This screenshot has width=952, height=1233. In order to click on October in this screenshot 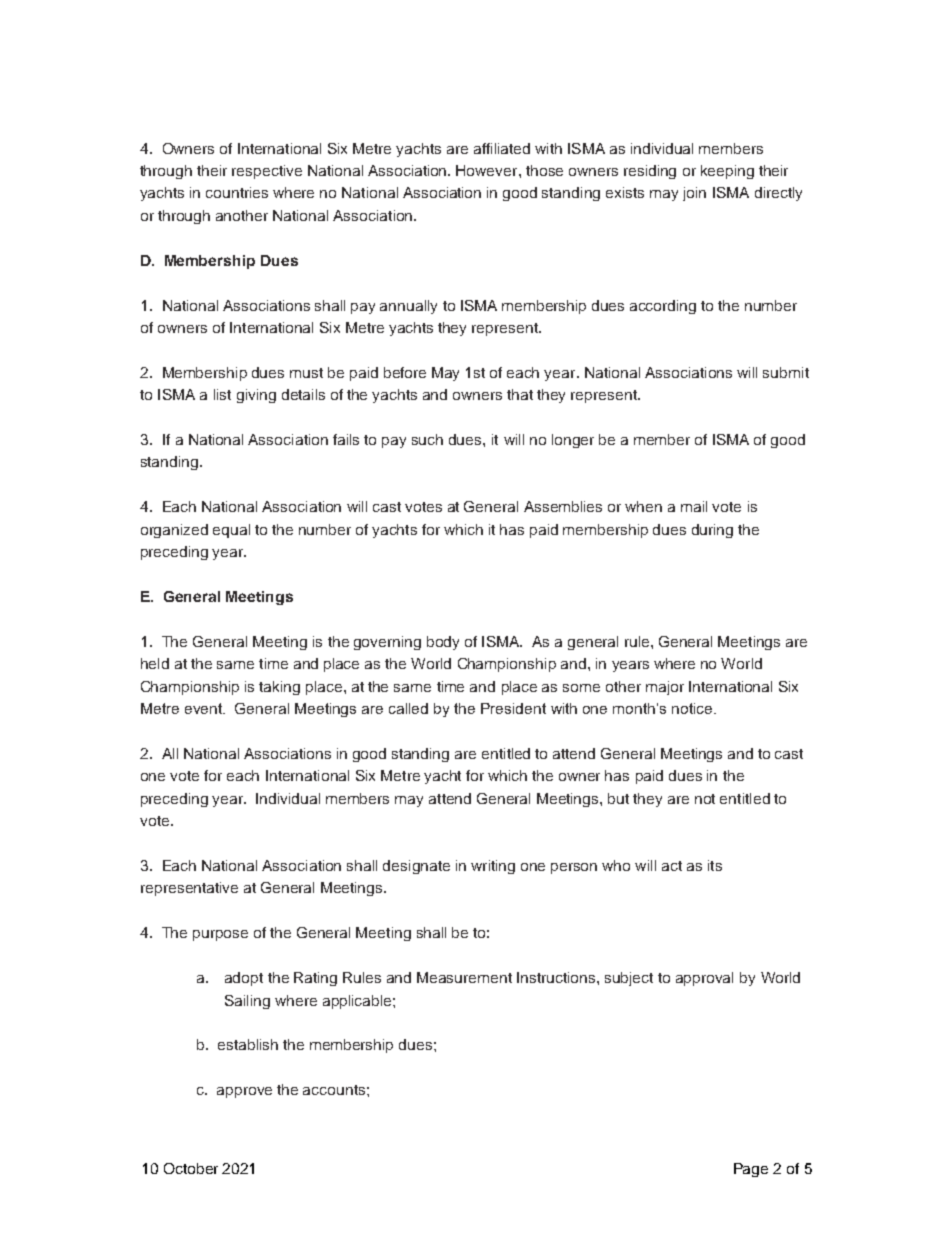, I will do `click(191, 1168)`.
